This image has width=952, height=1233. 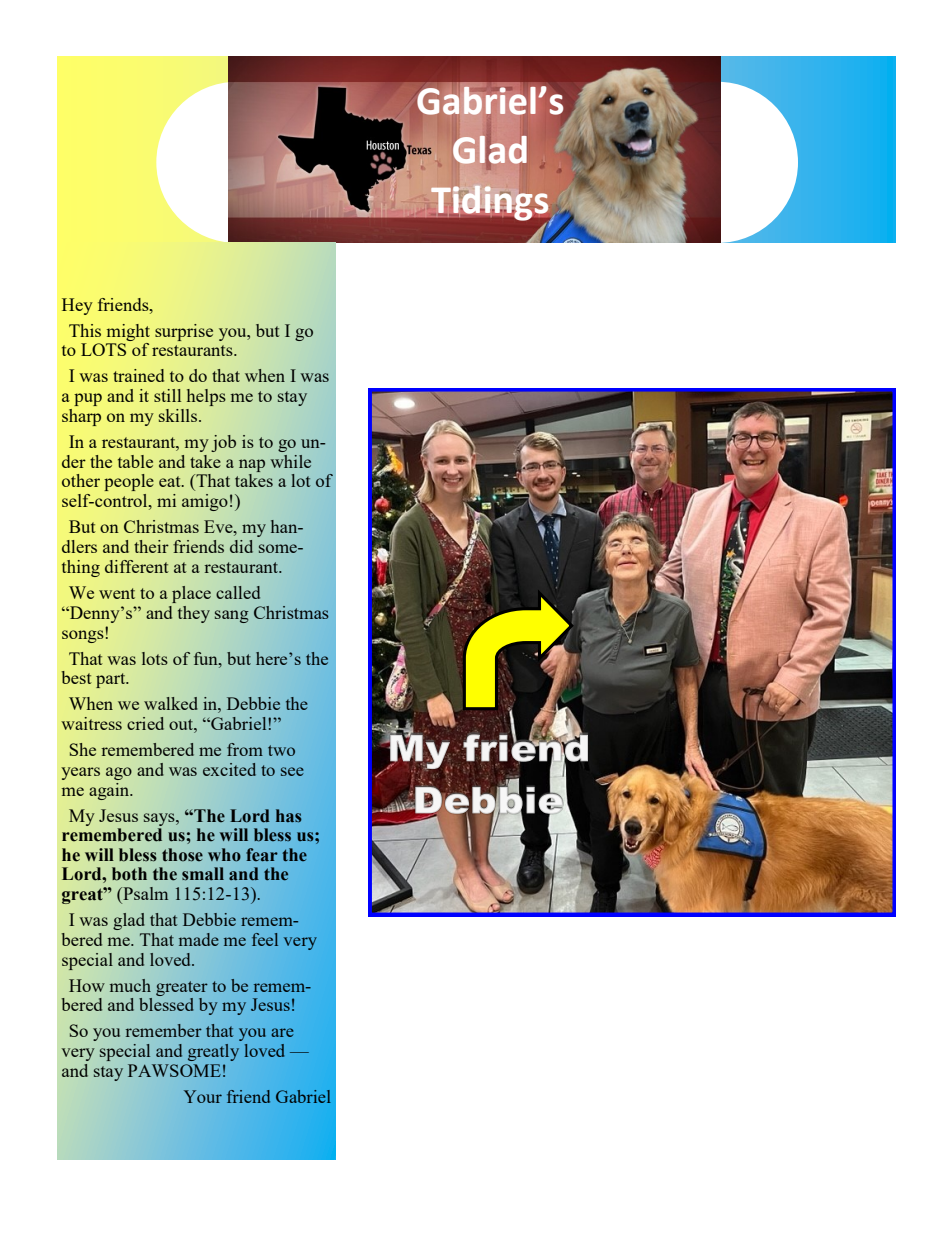 What do you see at coordinates (184, 332) in the image?
I see `surprise` at bounding box center [184, 332].
